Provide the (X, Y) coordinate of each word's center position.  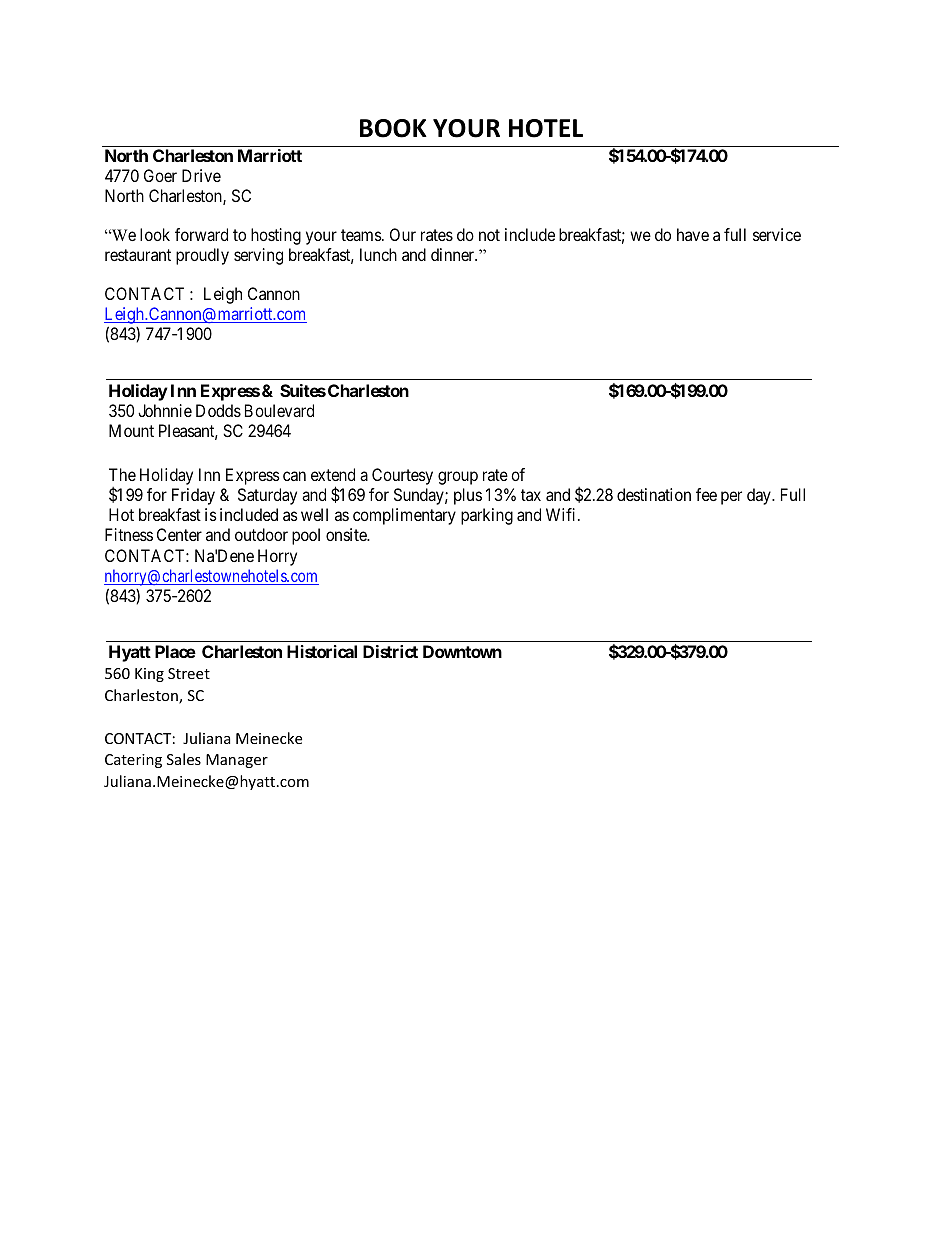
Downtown (462, 651)
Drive (201, 175)
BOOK (393, 128)
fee (706, 494)
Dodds (218, 410)
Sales (184, 759)
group (458, 478)
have (693, 234)
